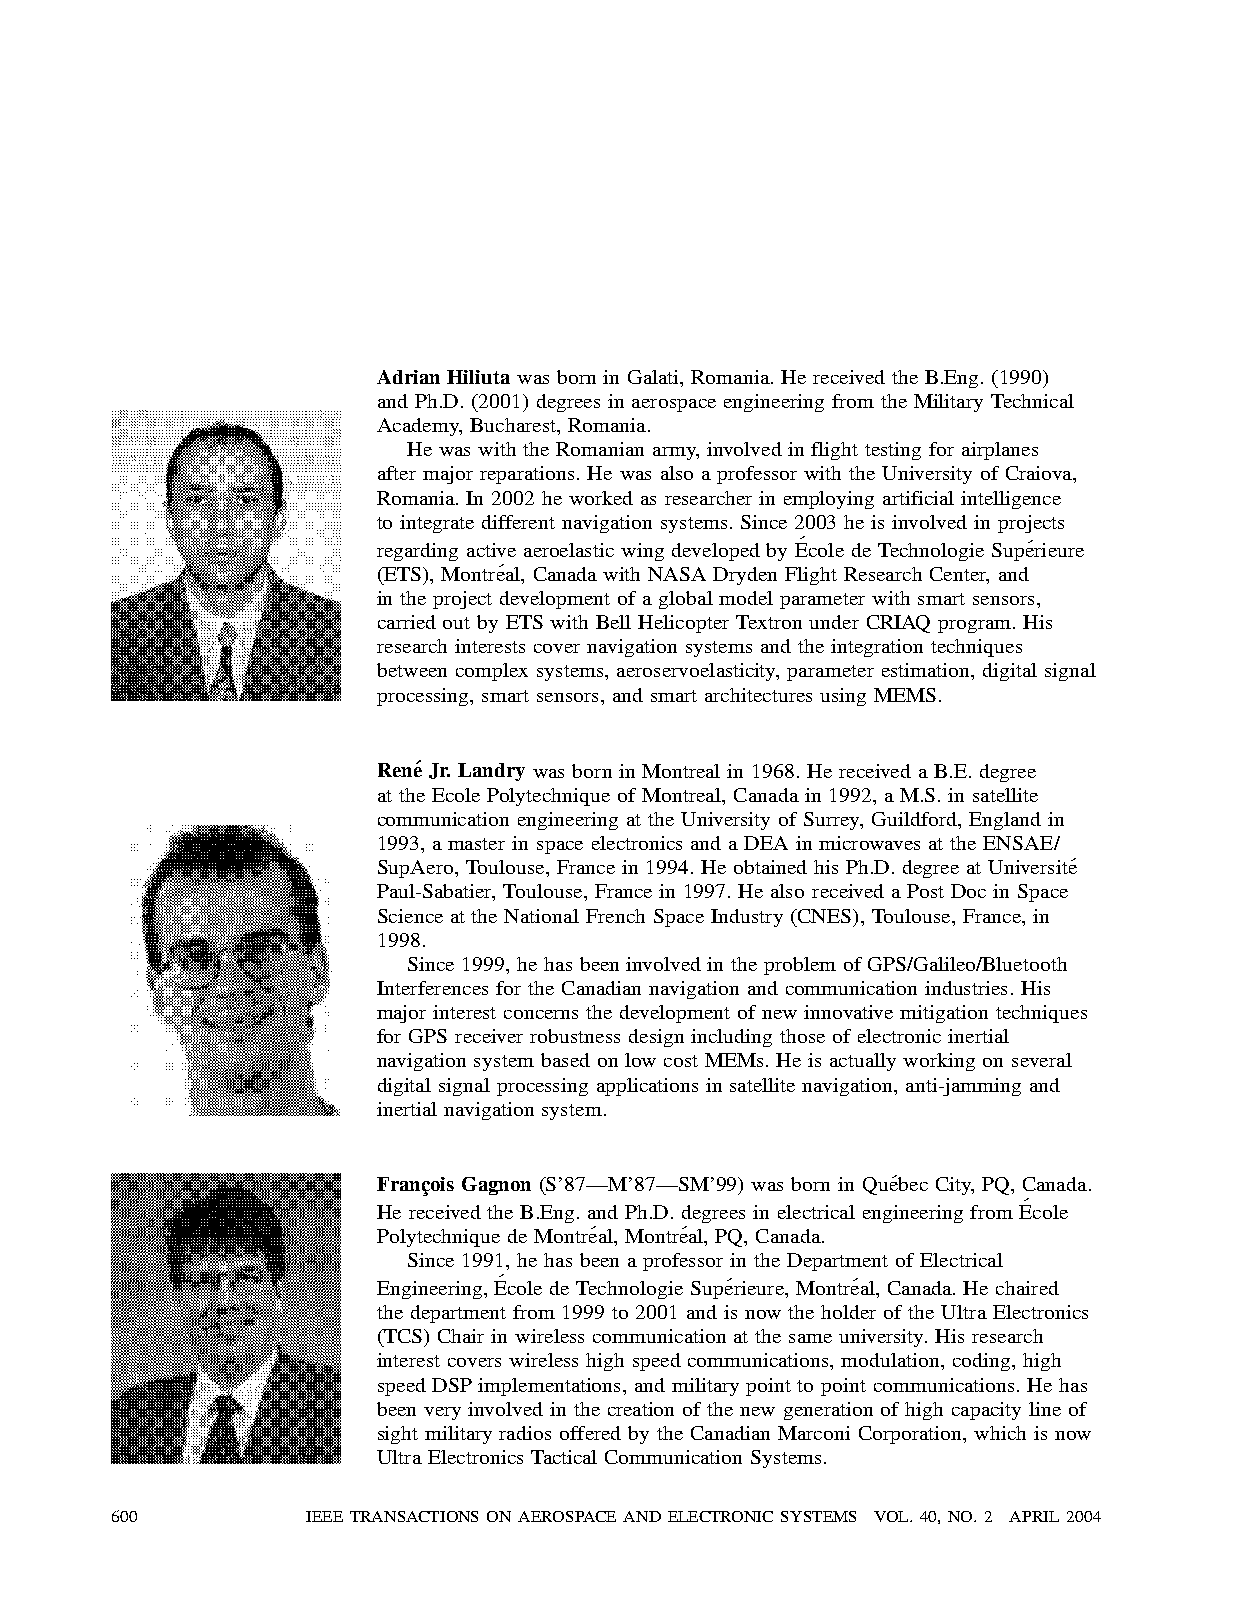  I want to click on which, so click(1000, 1433).
